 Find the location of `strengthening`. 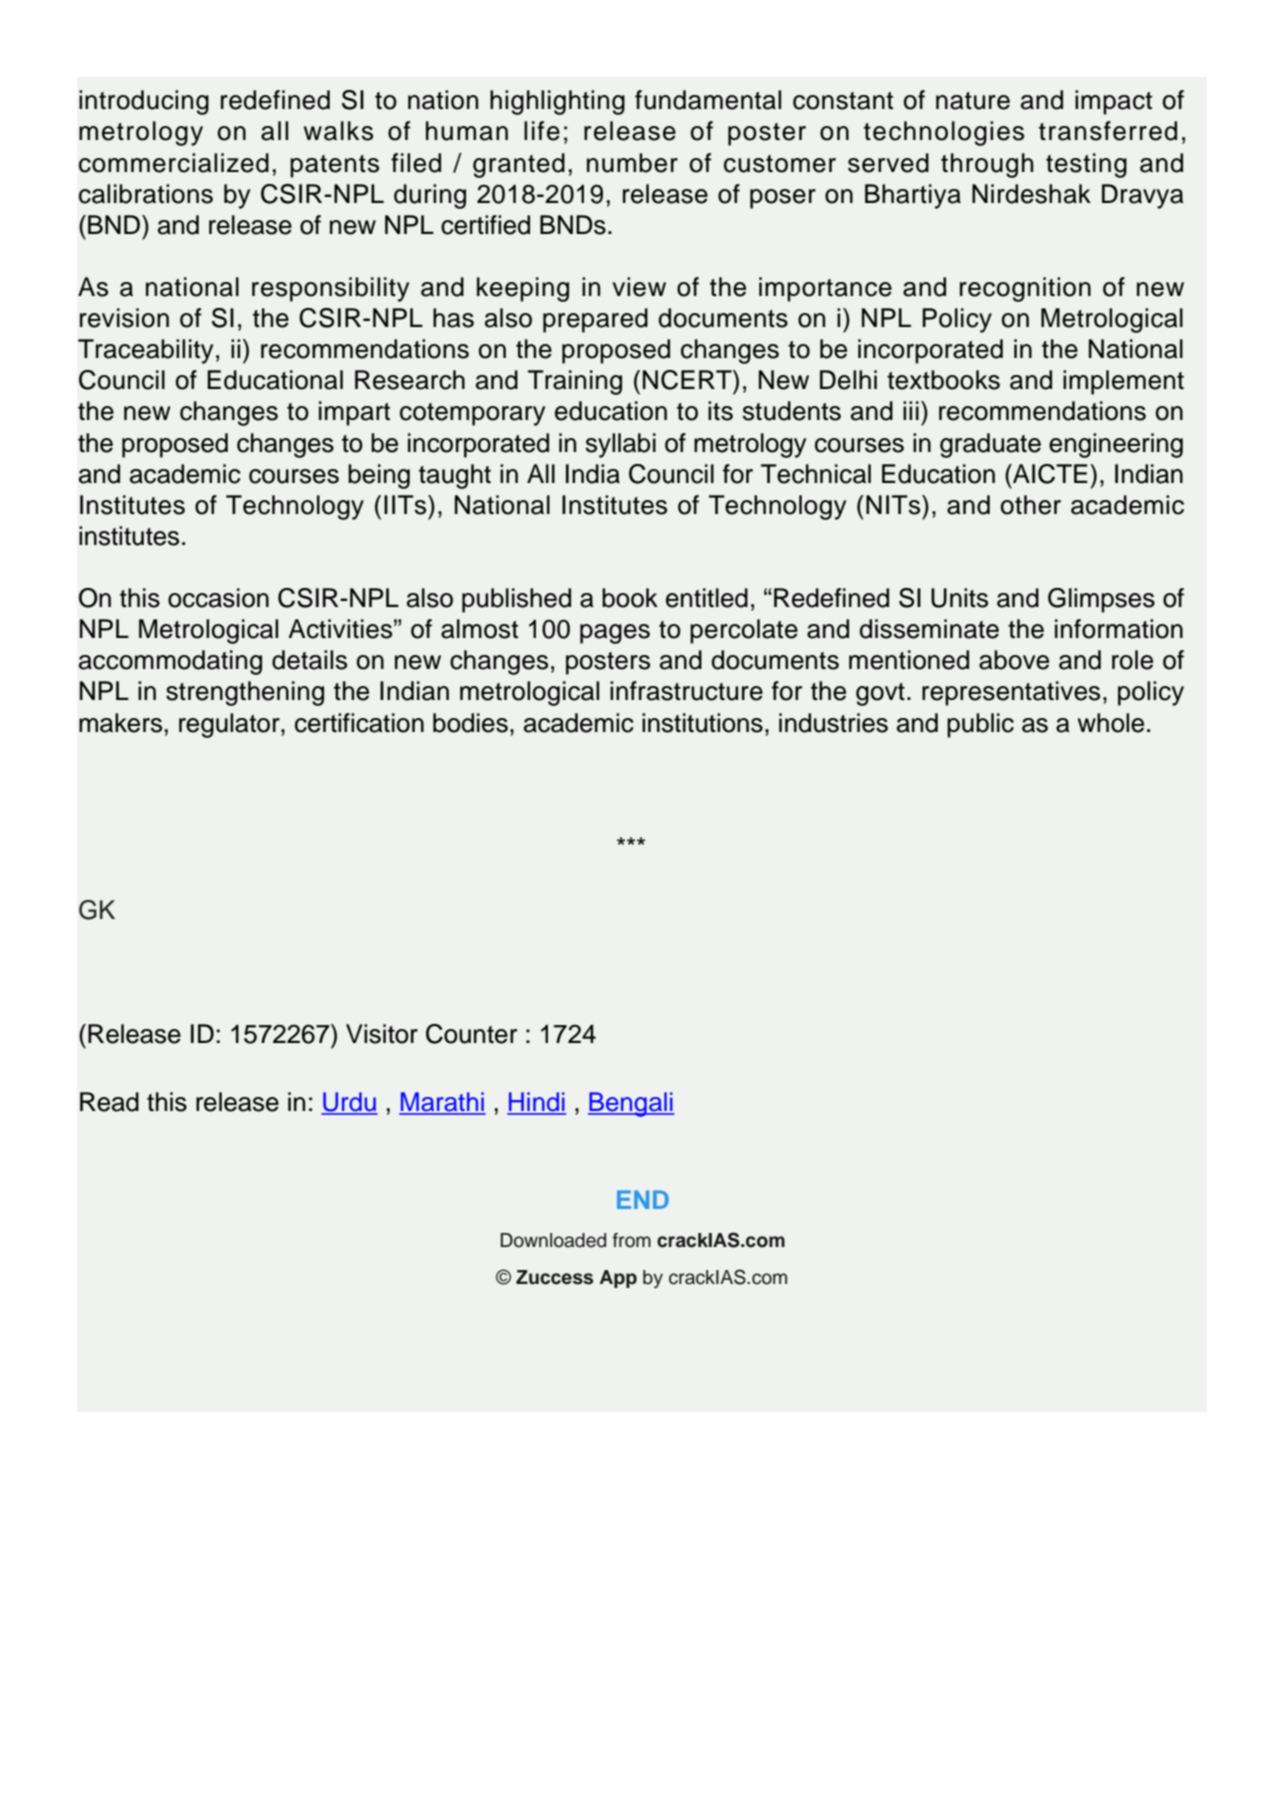

strengthening is located at coordinates (245, 693).
